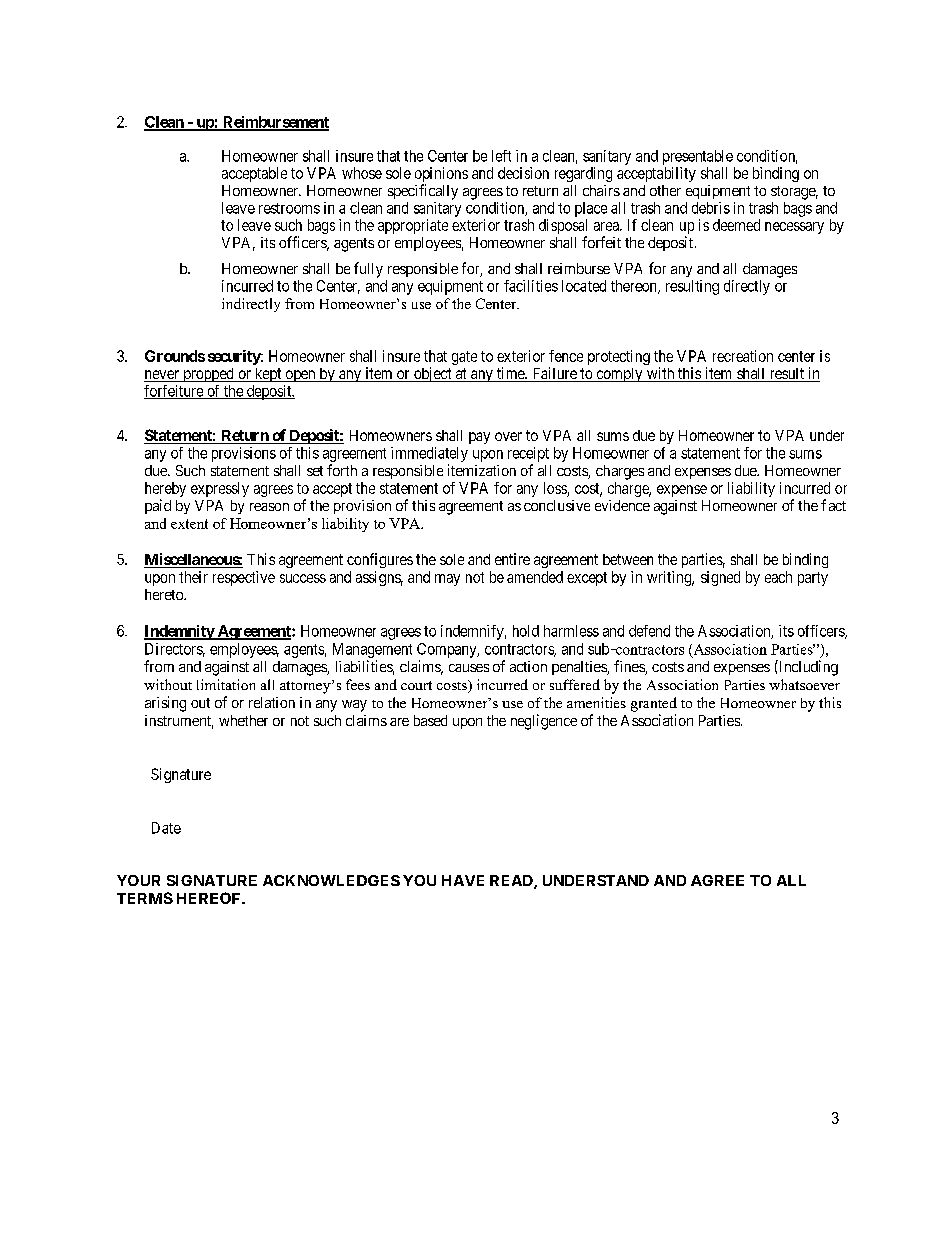  What do you see at coordinates (210, 898) in the screenshot?
I see `HEREOF` at bounding box center [210, 898].
